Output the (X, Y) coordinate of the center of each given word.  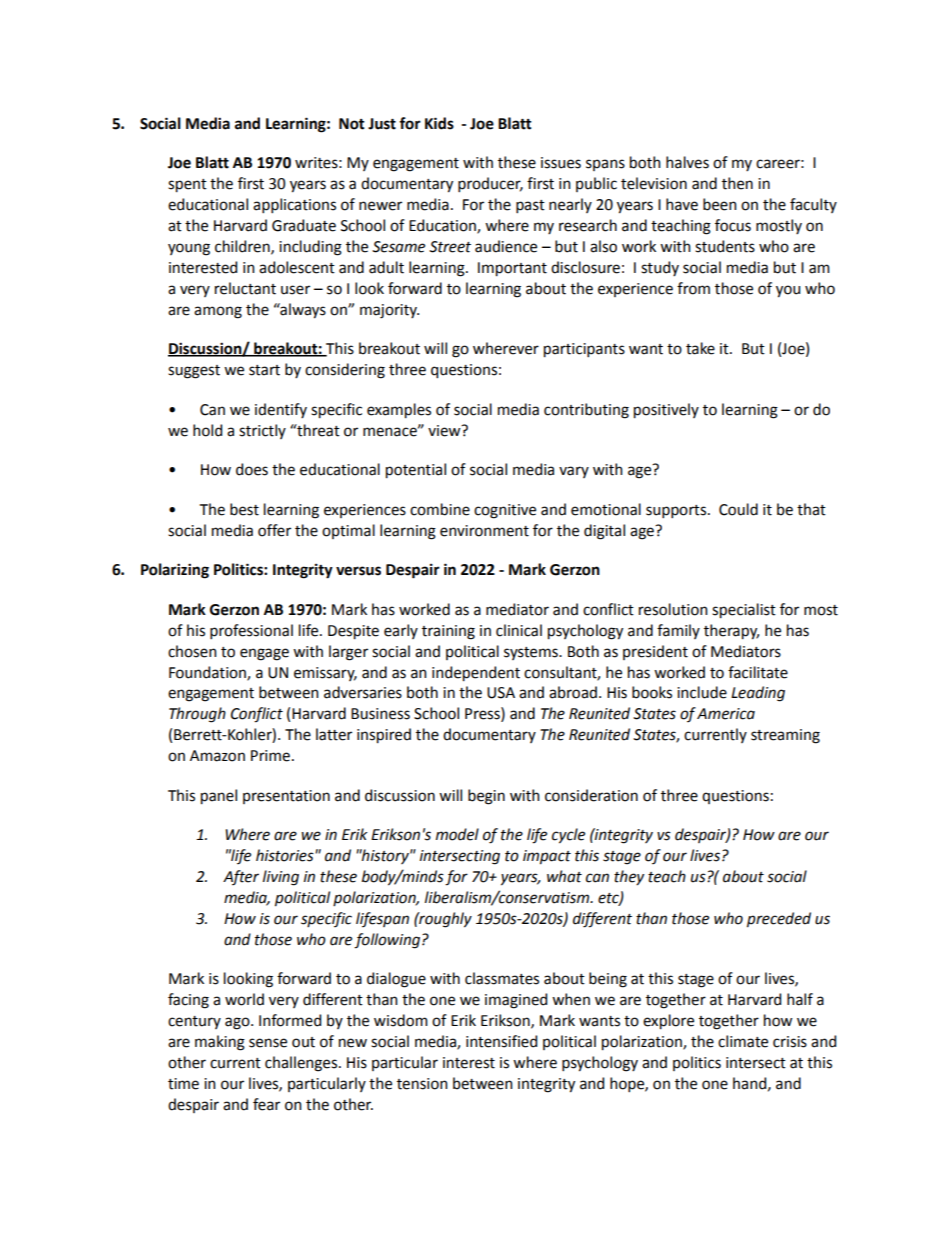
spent (187, 186)
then (737, 183)
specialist (744, 611)
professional (251, 631)
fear (266, 1104)
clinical (519, 630)
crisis (790, 1042)
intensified (501, 1041)
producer (490, 184)
